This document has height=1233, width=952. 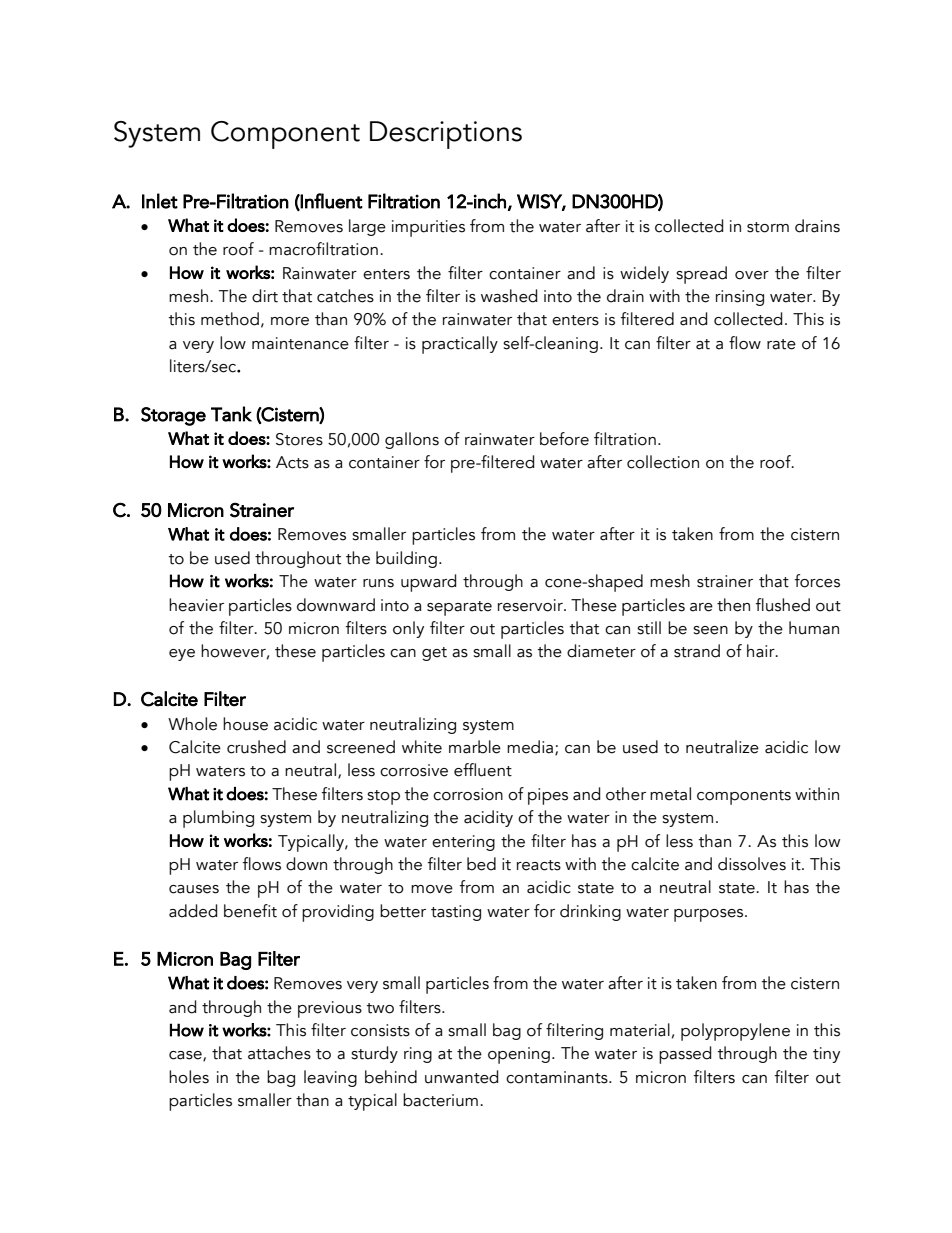 What do you see at coordinates (279, 1053) in the document?
I see `attaches` at bounding box center [279, 1053].
